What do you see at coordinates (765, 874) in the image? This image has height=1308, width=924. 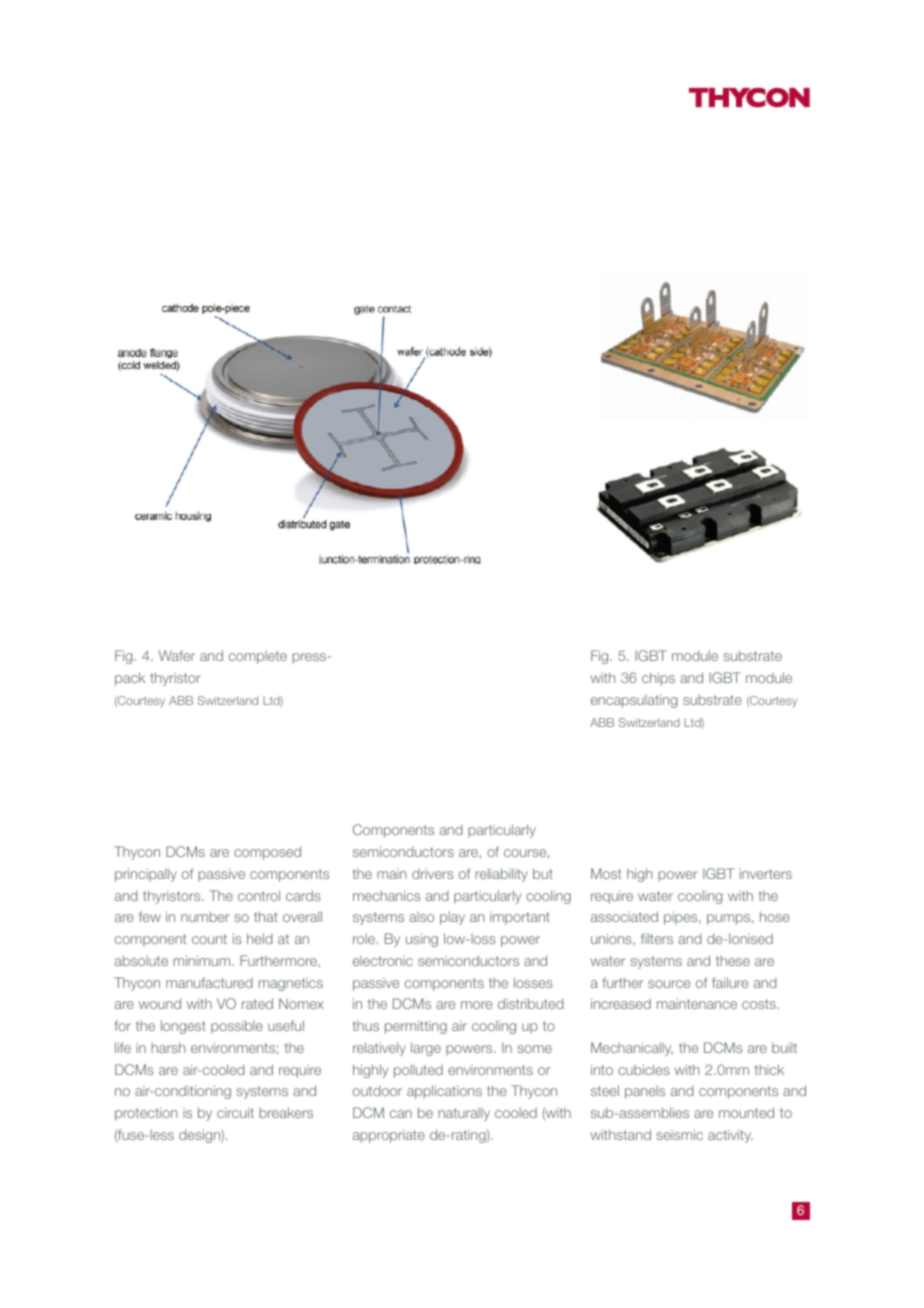 I see `inverters` at bounding box center [765, 874].
